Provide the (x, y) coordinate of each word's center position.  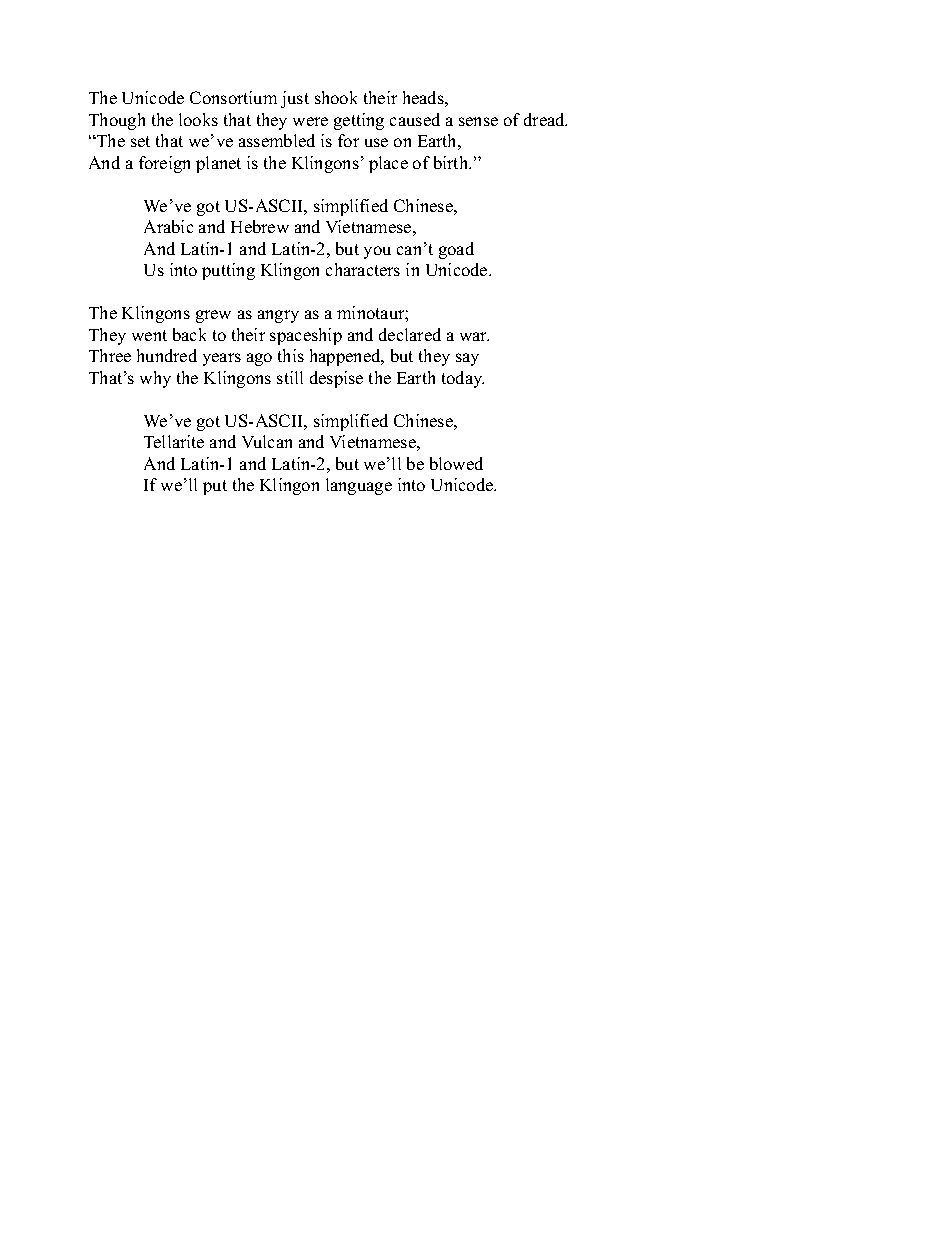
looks (198, 119)
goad (456, 250)
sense (478, 121)
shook (336, 97)
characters (363, 269)
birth (452, 162)
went (149, 335)
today (463, 379)
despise (336, 379)
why (155, 379)
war (474, 336)
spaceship (306, 336)
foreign (164, 164)
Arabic (168, 226)
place (388, 164)
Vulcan (267, 441)
